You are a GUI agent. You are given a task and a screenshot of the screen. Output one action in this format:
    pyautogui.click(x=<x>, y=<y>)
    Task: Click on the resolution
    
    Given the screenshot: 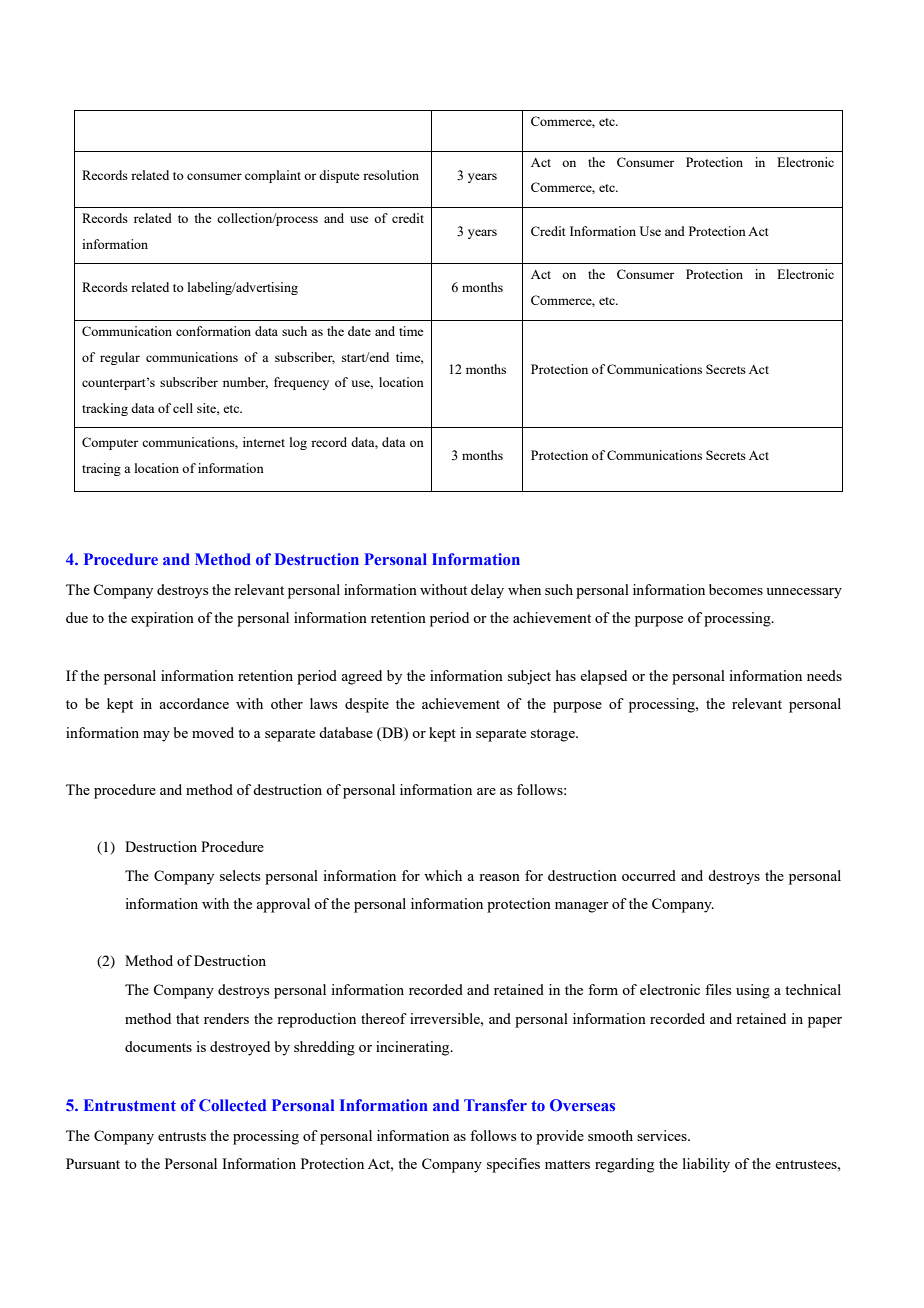 What is the action you would take?
    pyautogui.click(x=391, y=175)
